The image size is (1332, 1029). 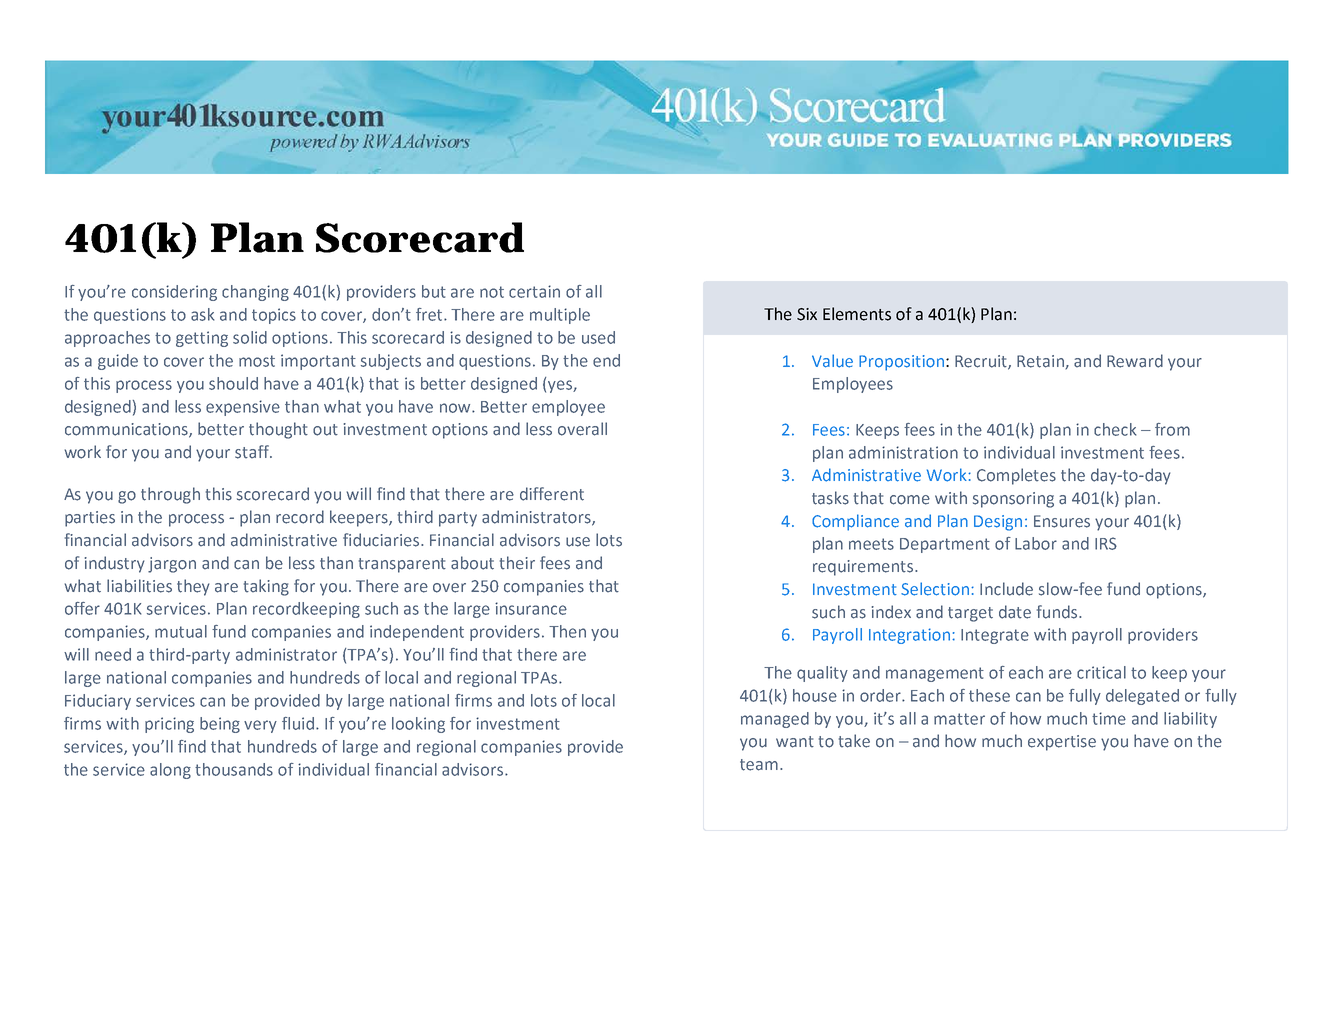 I want to click on changing, so click(x=255, y=293).
